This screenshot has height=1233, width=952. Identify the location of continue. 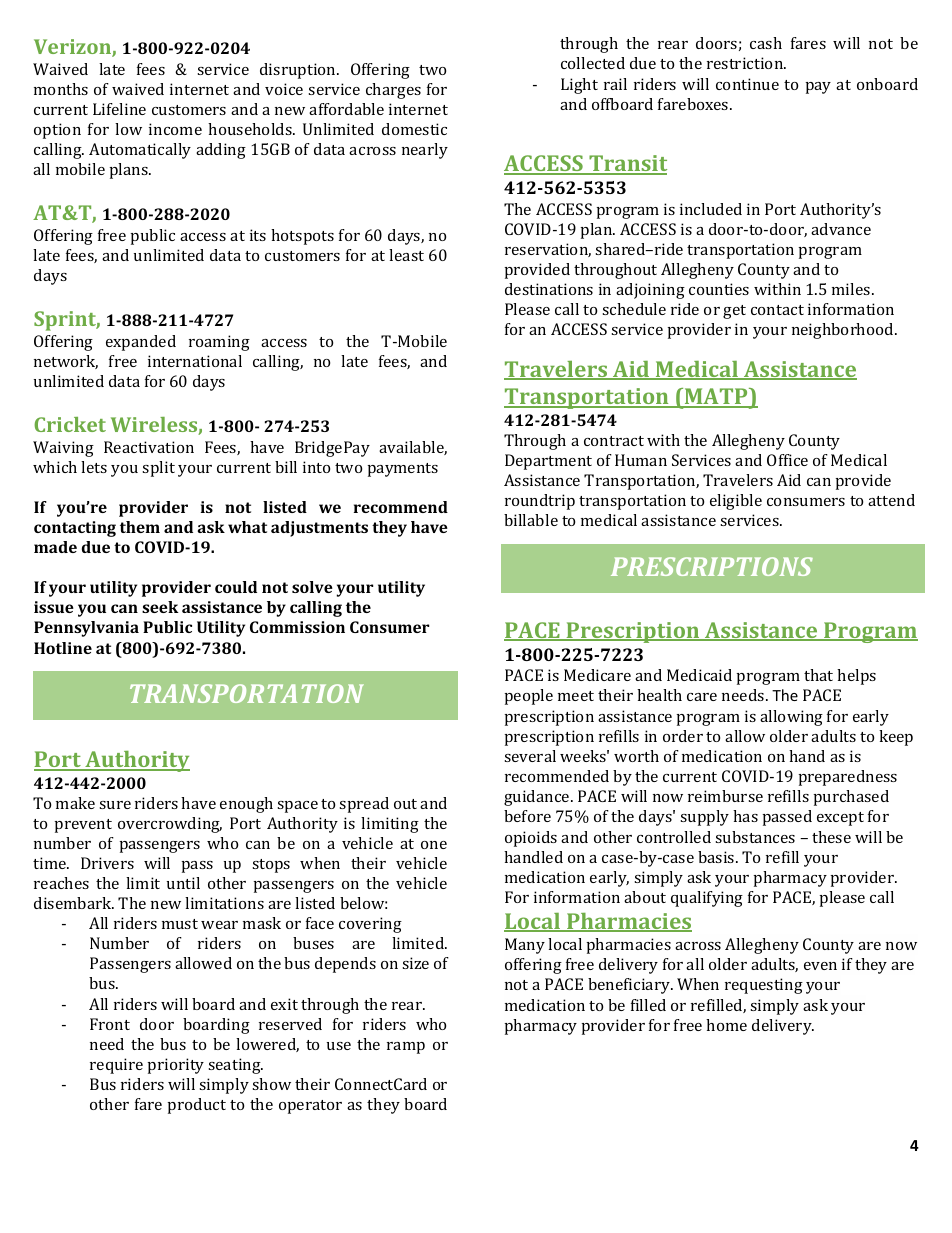
(747, 84).
